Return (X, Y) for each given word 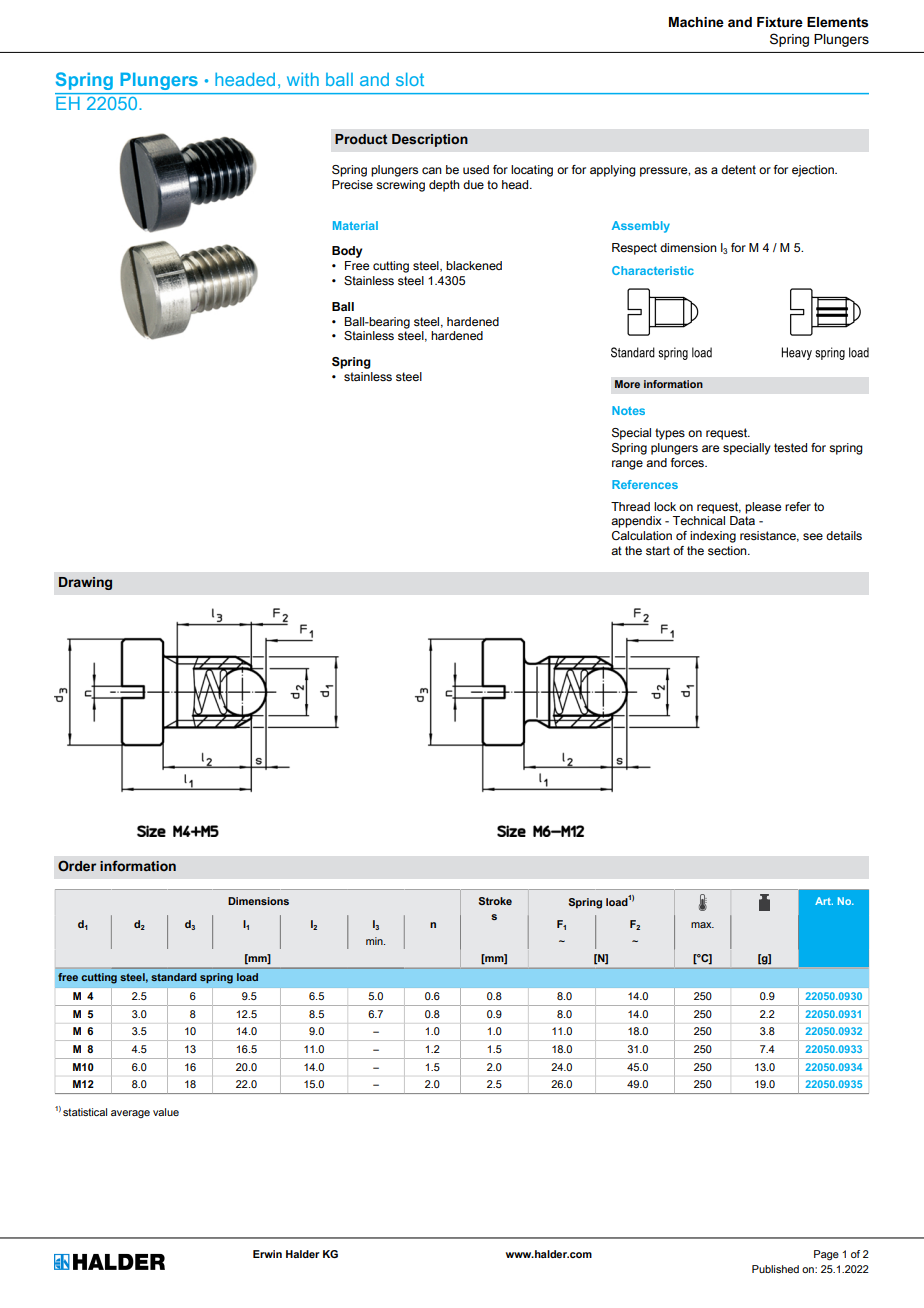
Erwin (267, 1254)
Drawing (85, 583)
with (303, 79)
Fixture (780, 22)
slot (410, 79)
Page (826, 1255)
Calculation (642, 535)
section (728, 550)
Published (775, 1269)
